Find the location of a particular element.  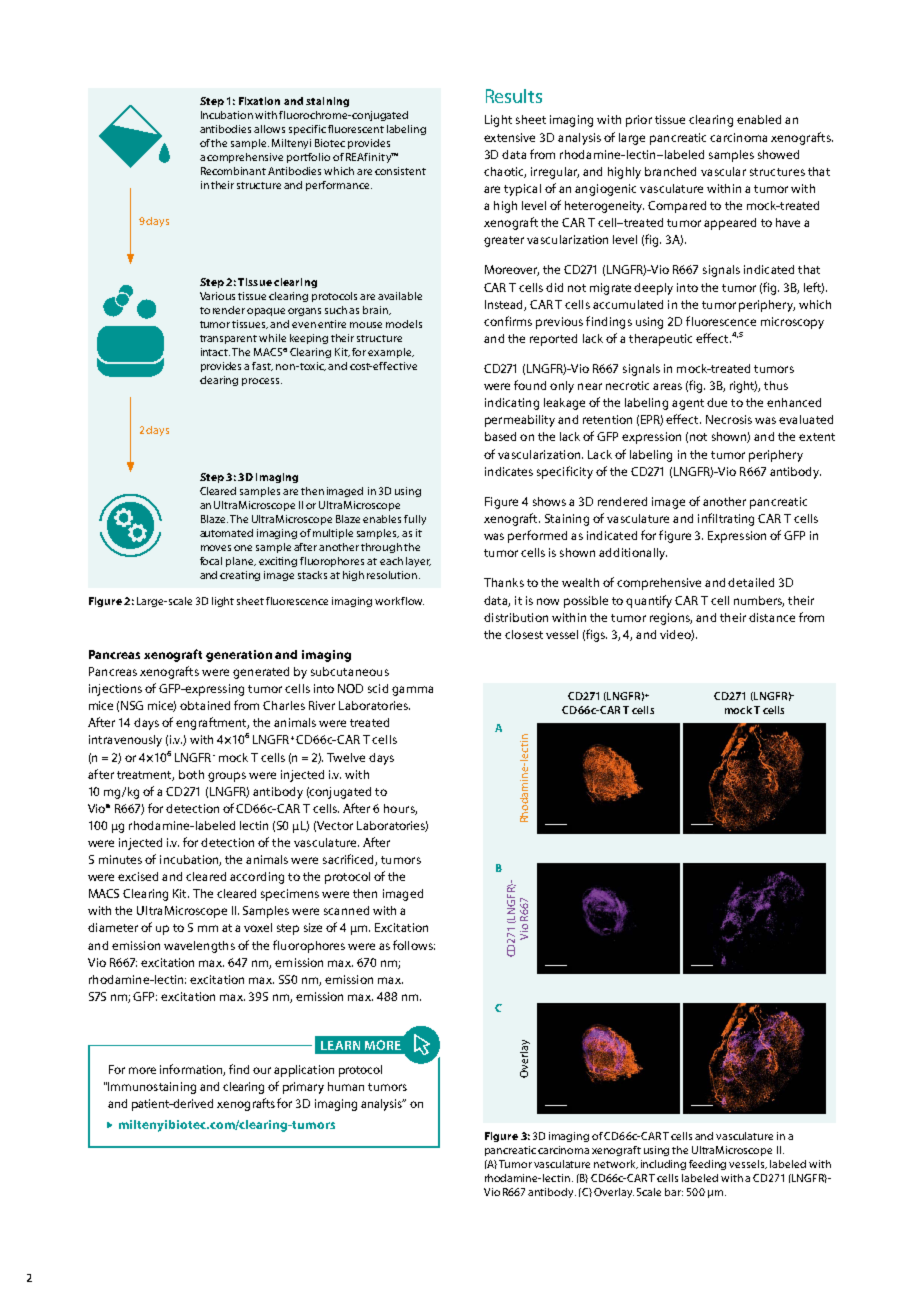

infiltrating is located at coordinates (726, 519).
